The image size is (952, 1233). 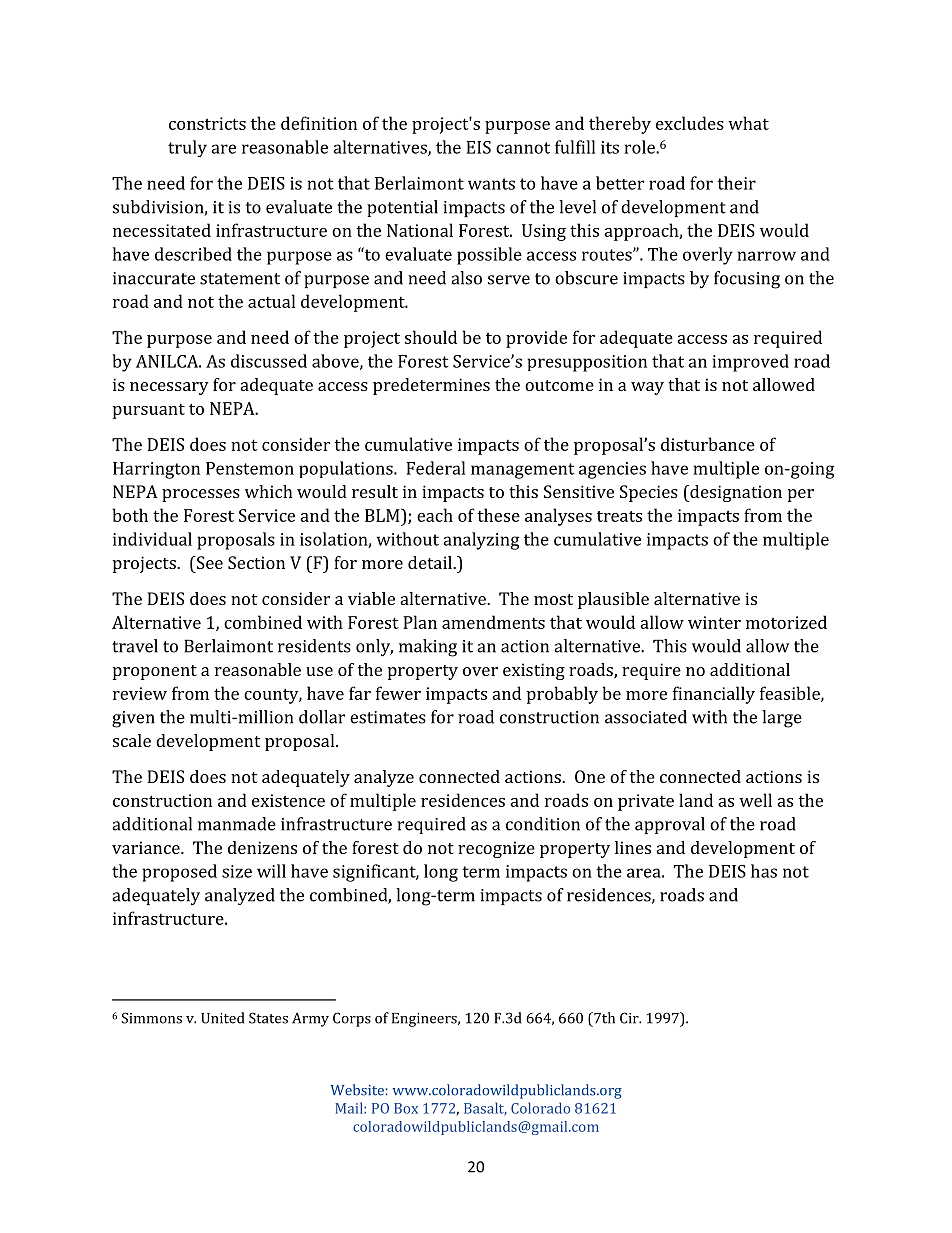 I want to click on See, so click(x=208, y=562).
